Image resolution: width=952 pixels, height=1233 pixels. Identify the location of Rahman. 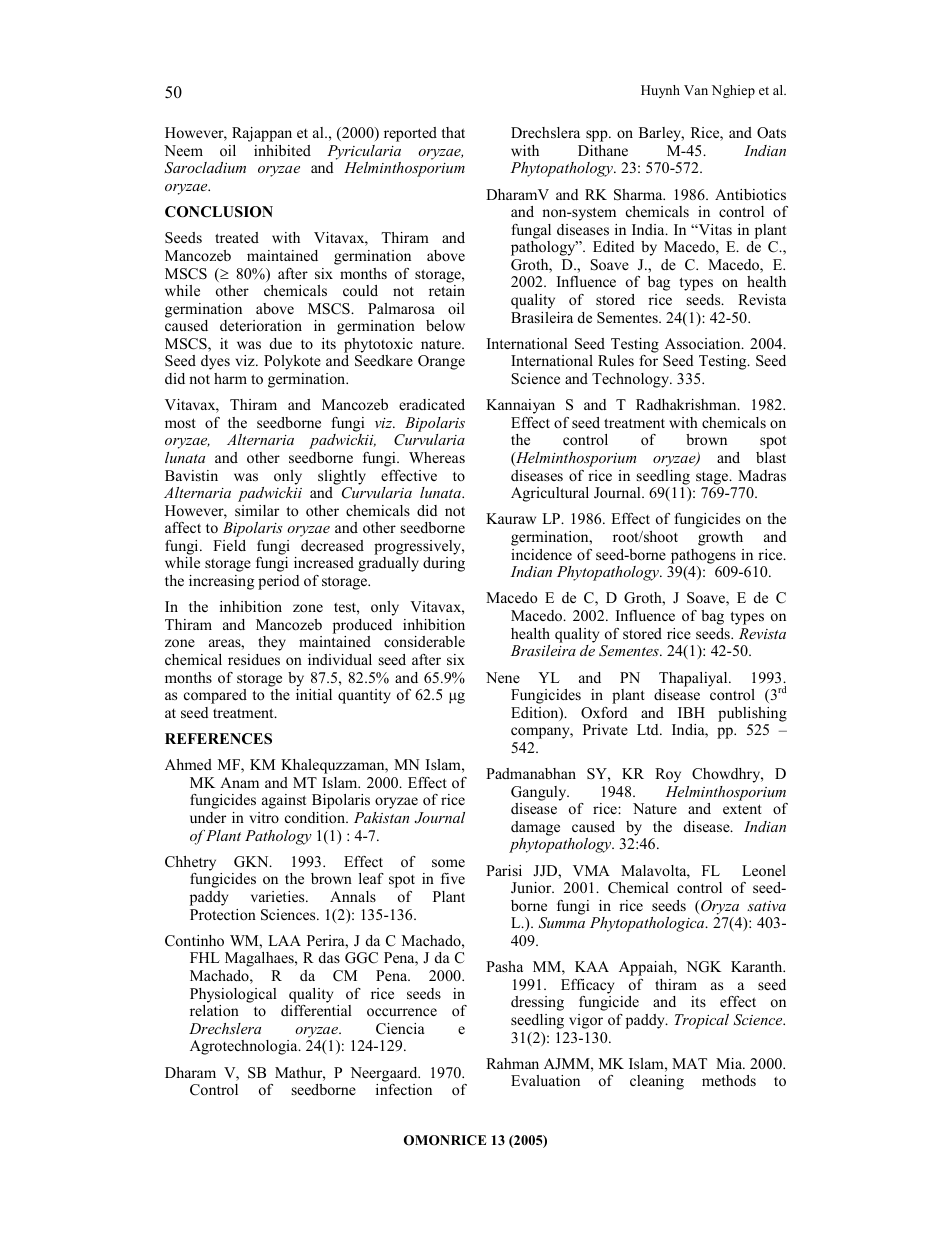
(512, 1063).
